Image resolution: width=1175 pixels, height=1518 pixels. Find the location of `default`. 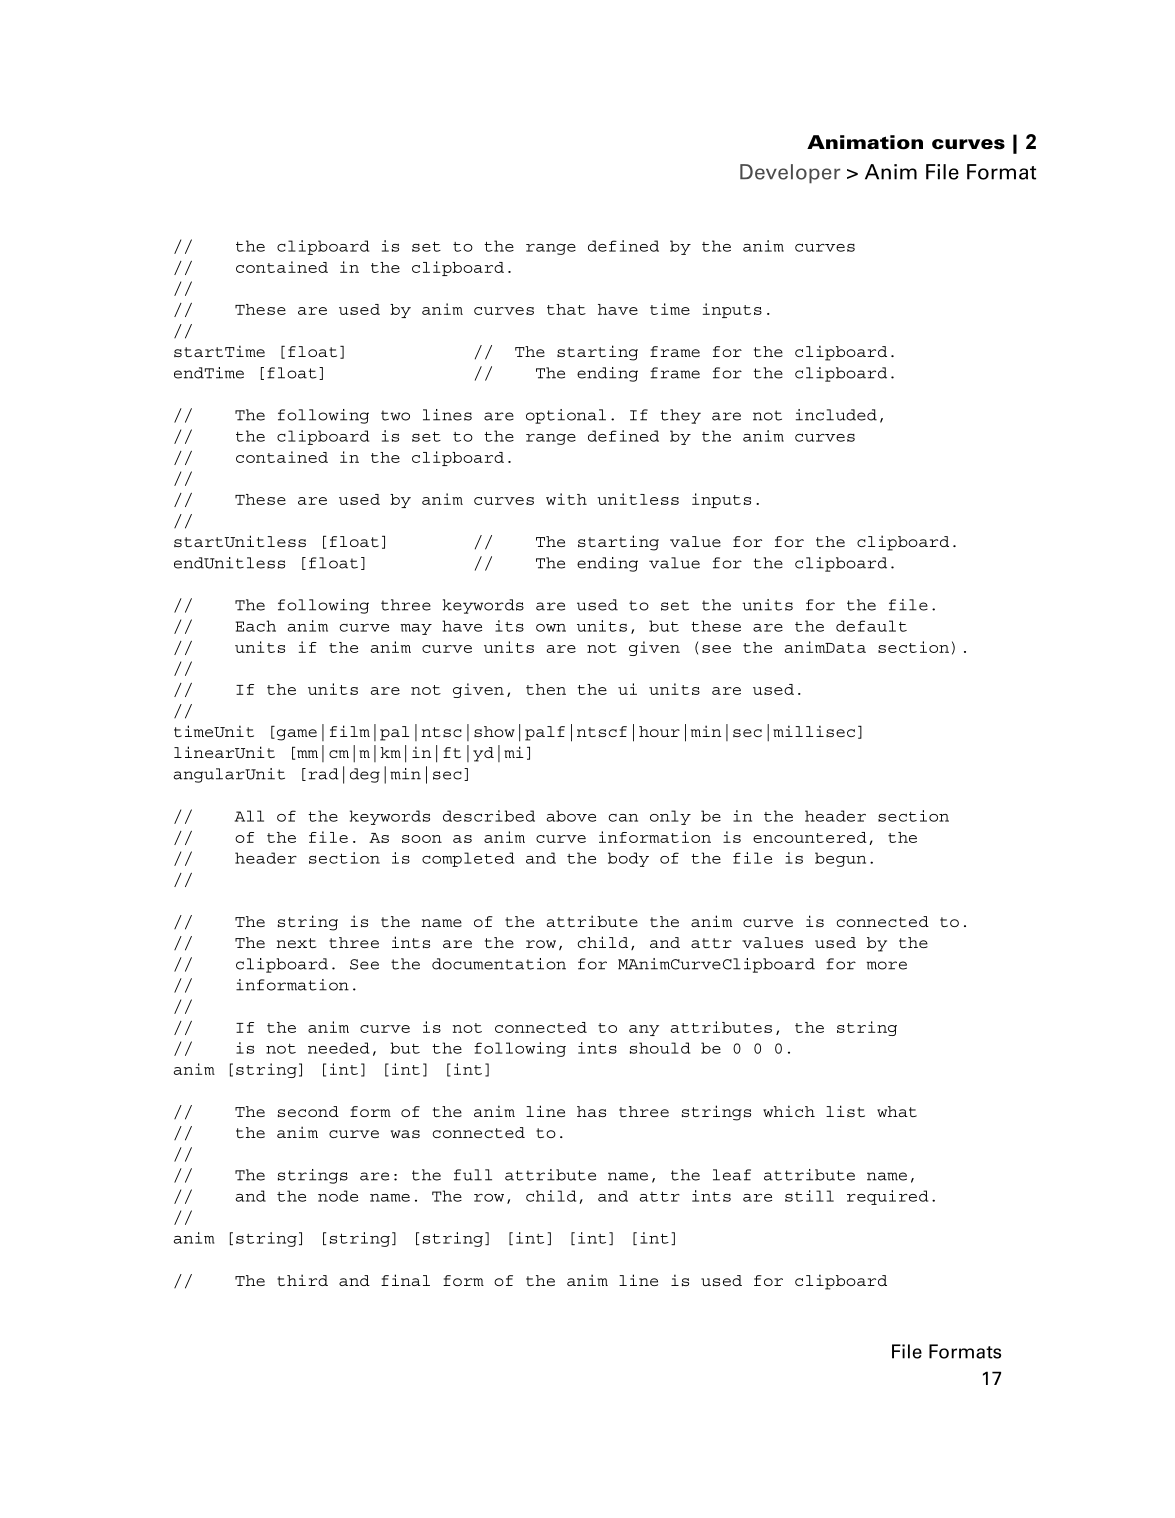

default is located at coordinates (871, 626).
